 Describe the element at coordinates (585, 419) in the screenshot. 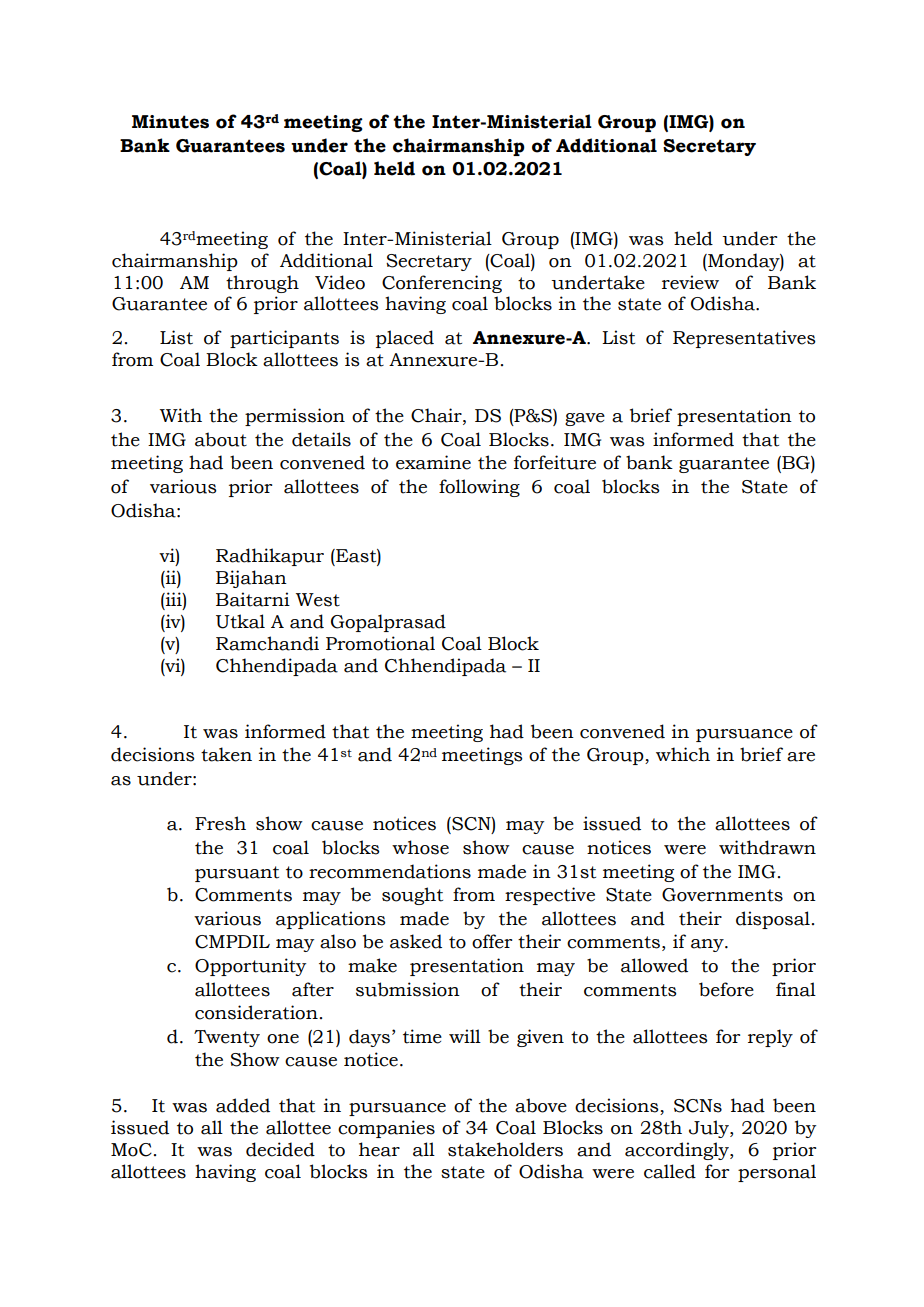

I see `gave` at that location.
